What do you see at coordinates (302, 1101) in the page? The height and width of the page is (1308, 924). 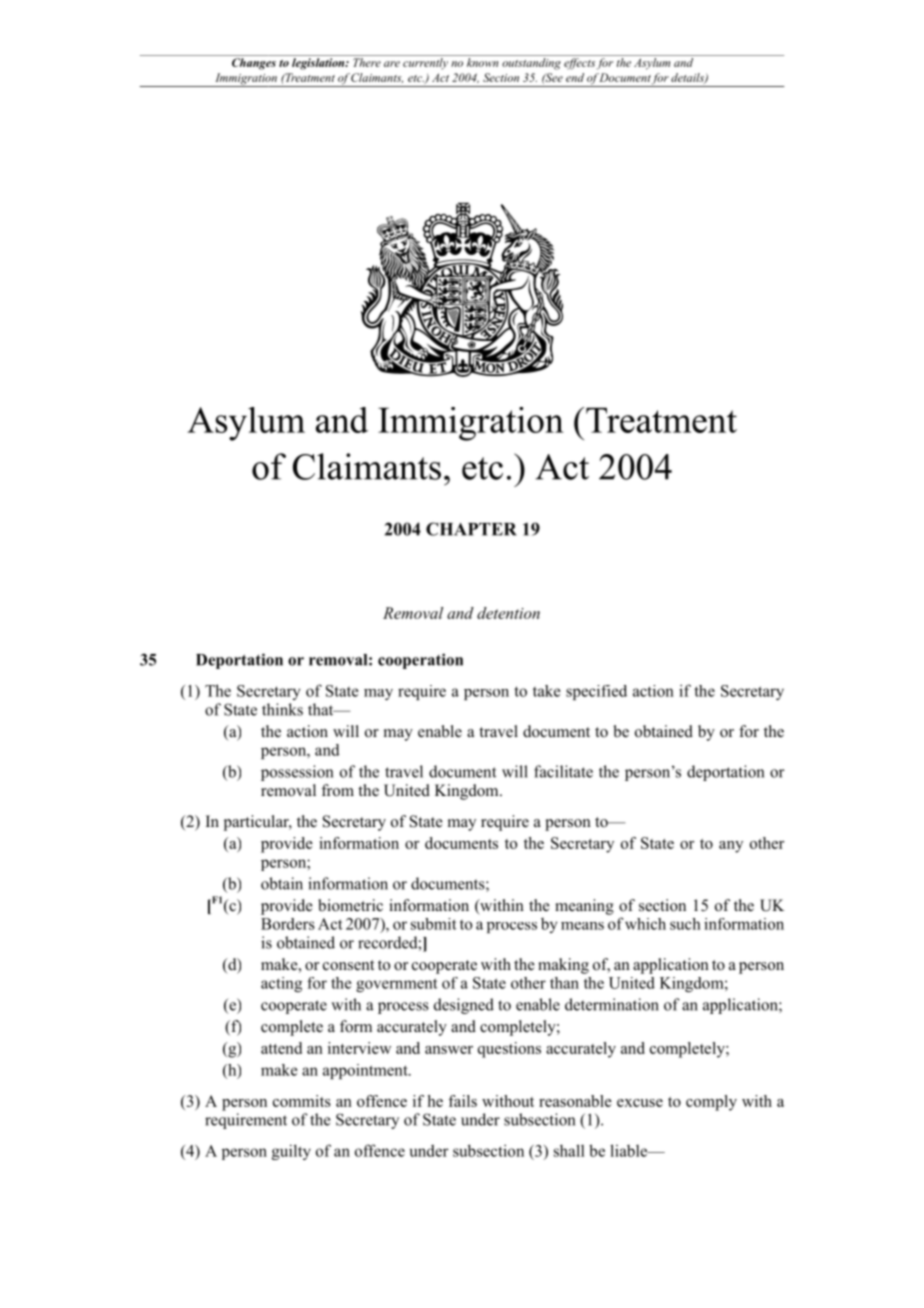 I see `commits` at bounding box center [302, 1101].
